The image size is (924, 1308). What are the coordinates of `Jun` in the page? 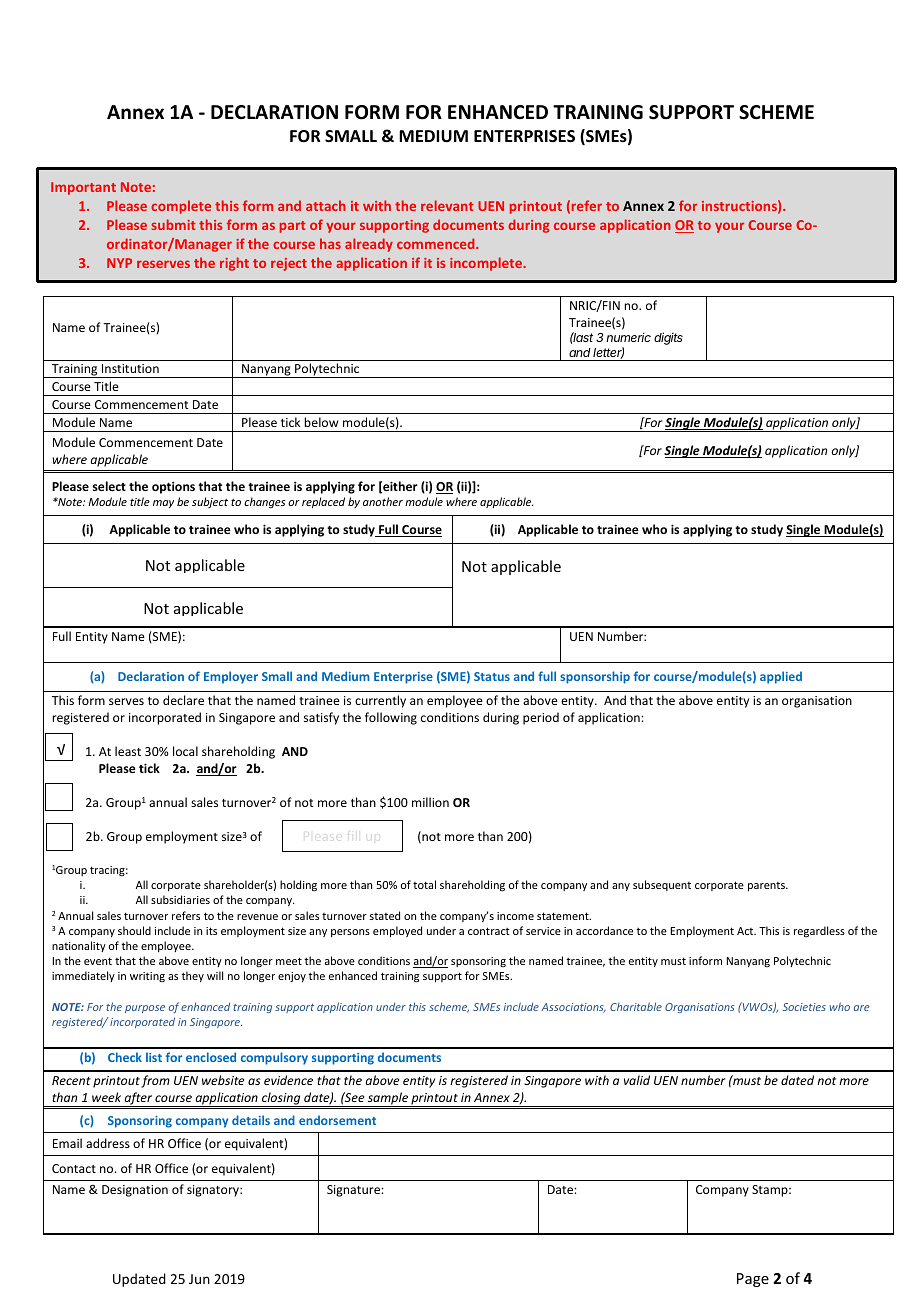 It's located at (199, 1279).
